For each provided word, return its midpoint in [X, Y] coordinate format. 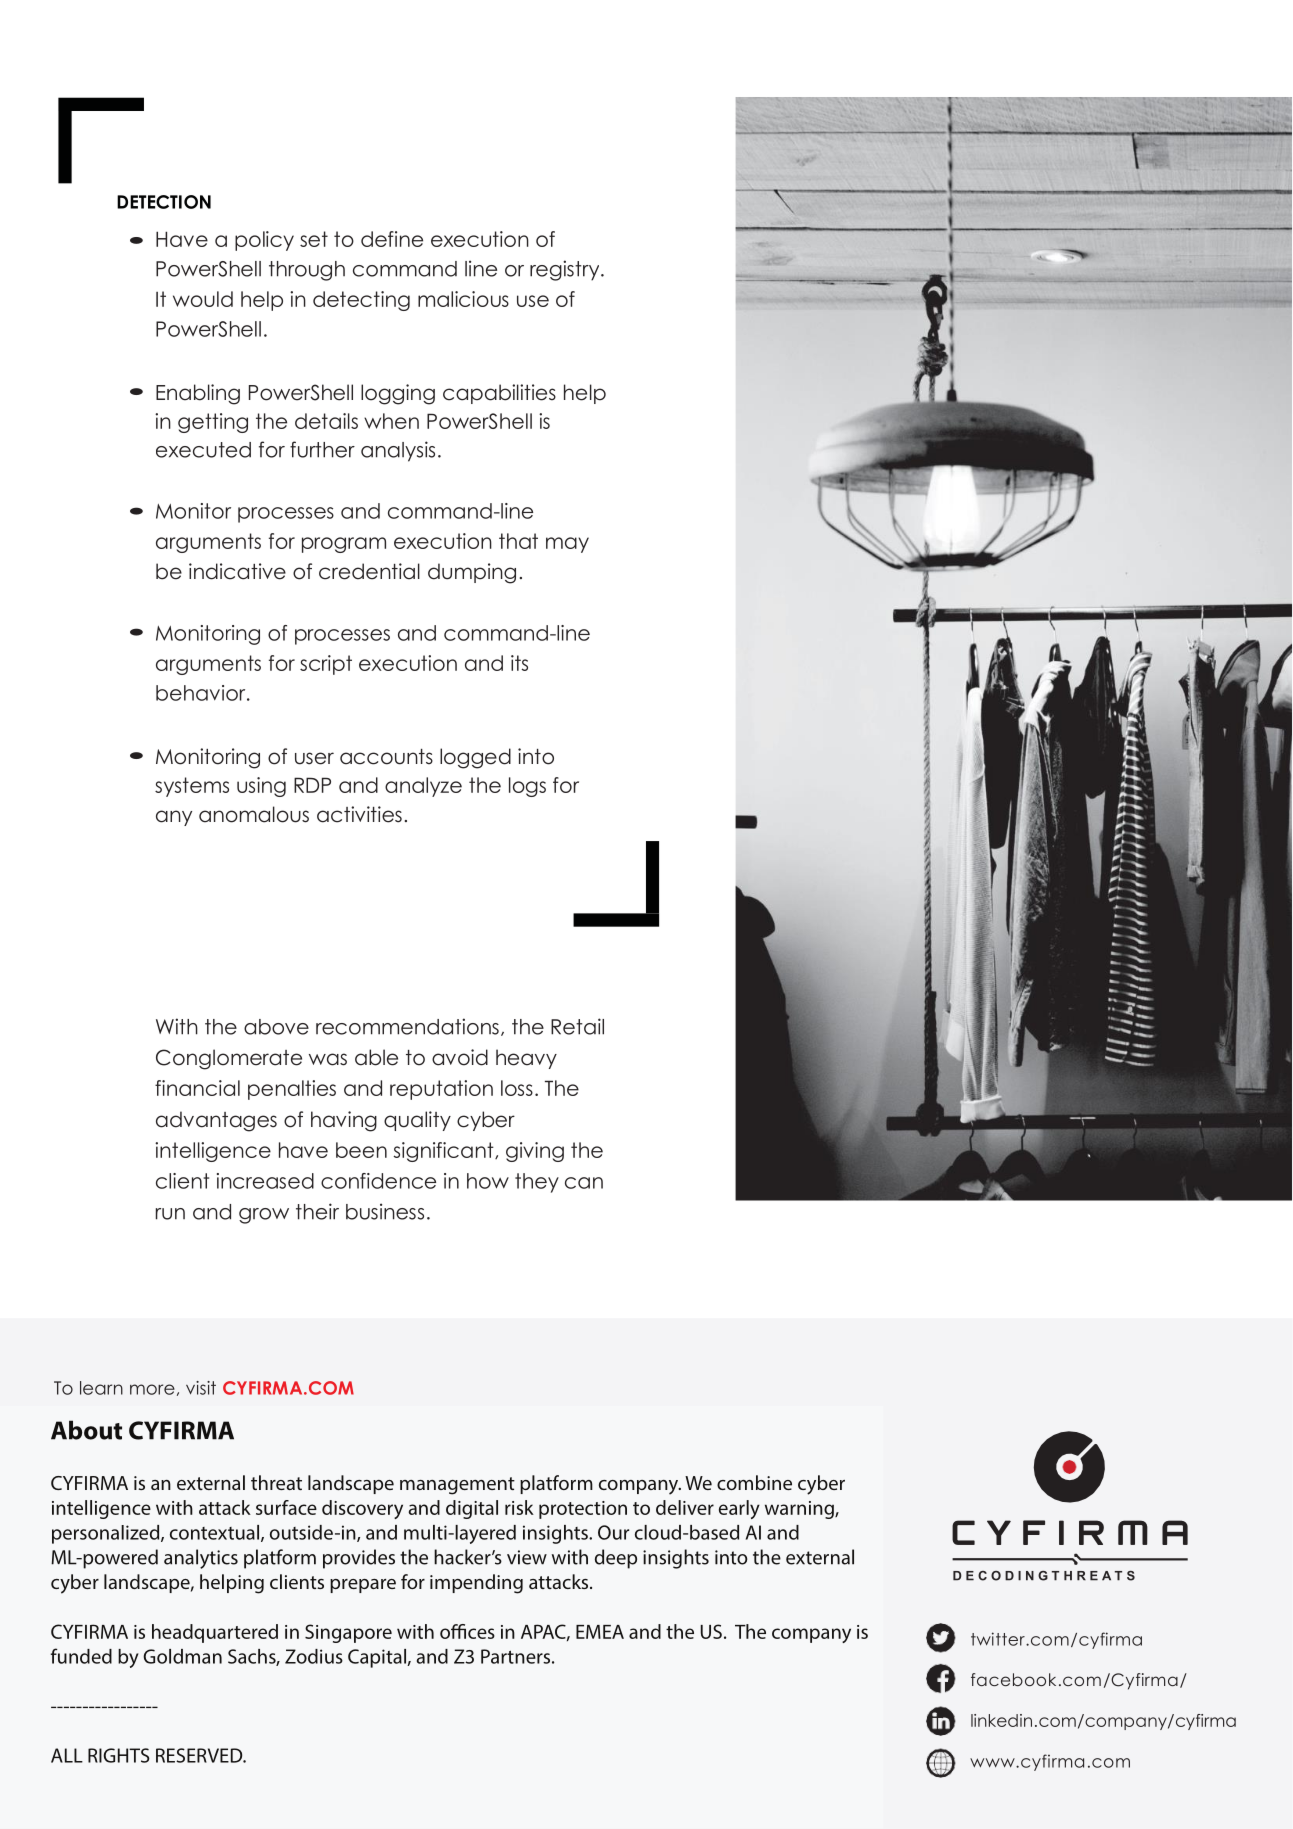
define [392, 239]
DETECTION [164, 202]
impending [476, 1584]
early [739, 1509]
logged [475, 758]
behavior [202, 693]
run [170, 1214]
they [537, 1183]
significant [444, 1152]
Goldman [182, 1656]
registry [566, 270]
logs [527, 787]
